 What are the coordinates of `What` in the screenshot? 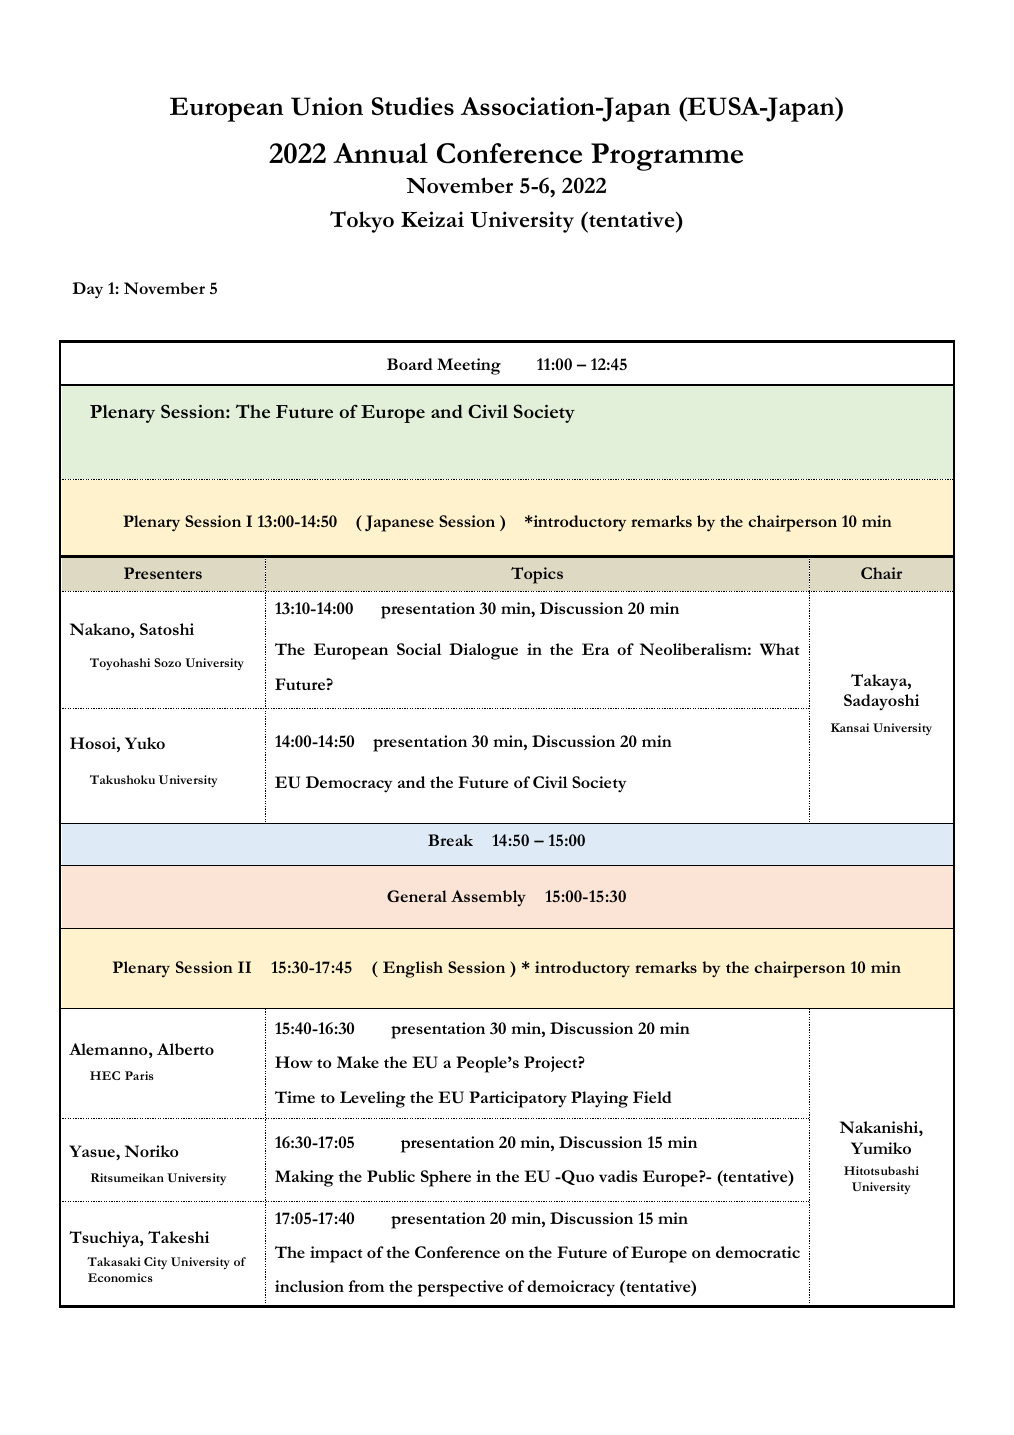 It's located at (780, 649).
